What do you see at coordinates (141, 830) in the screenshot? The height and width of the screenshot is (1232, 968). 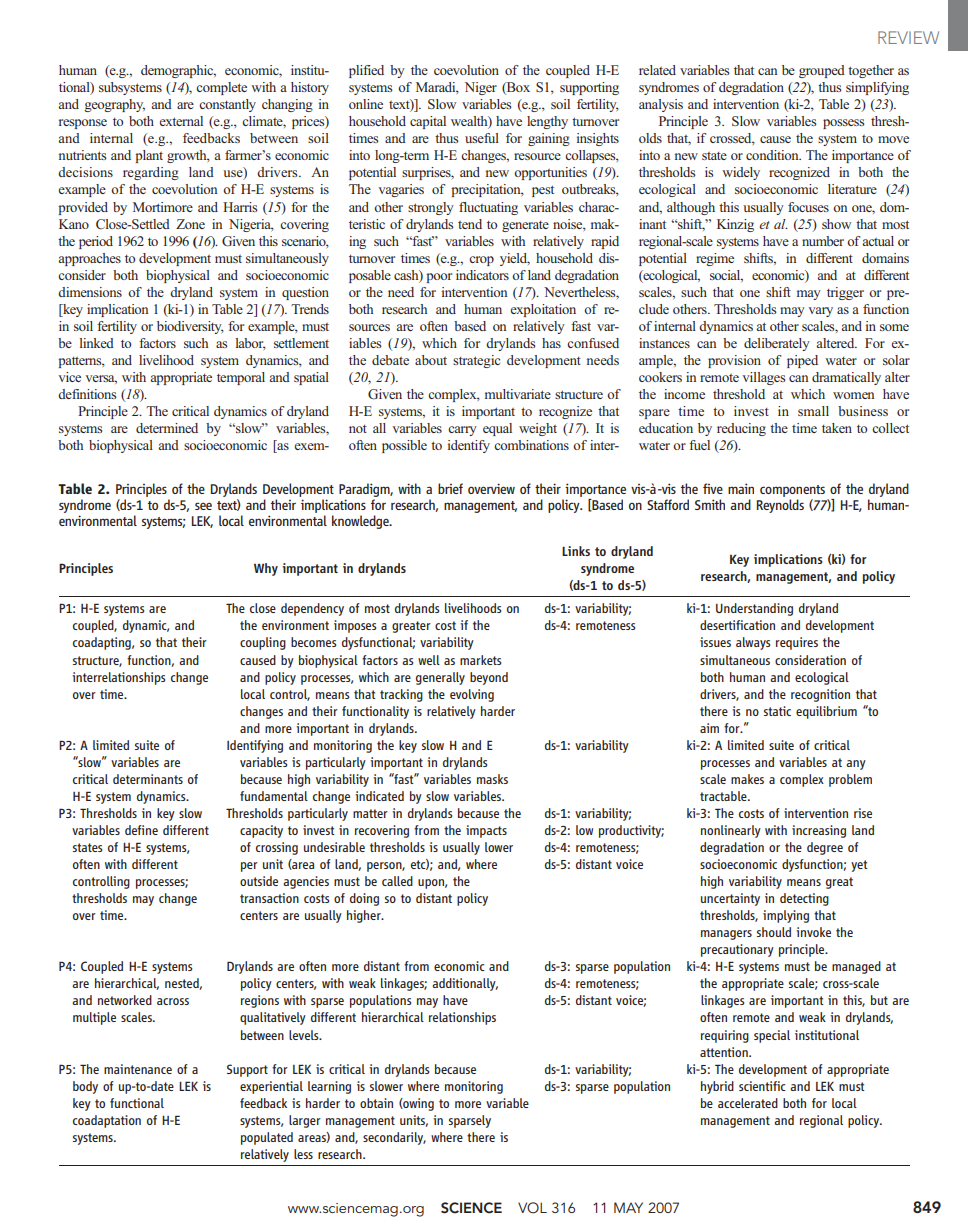 I see `define` at bounding box center [141, 830].
